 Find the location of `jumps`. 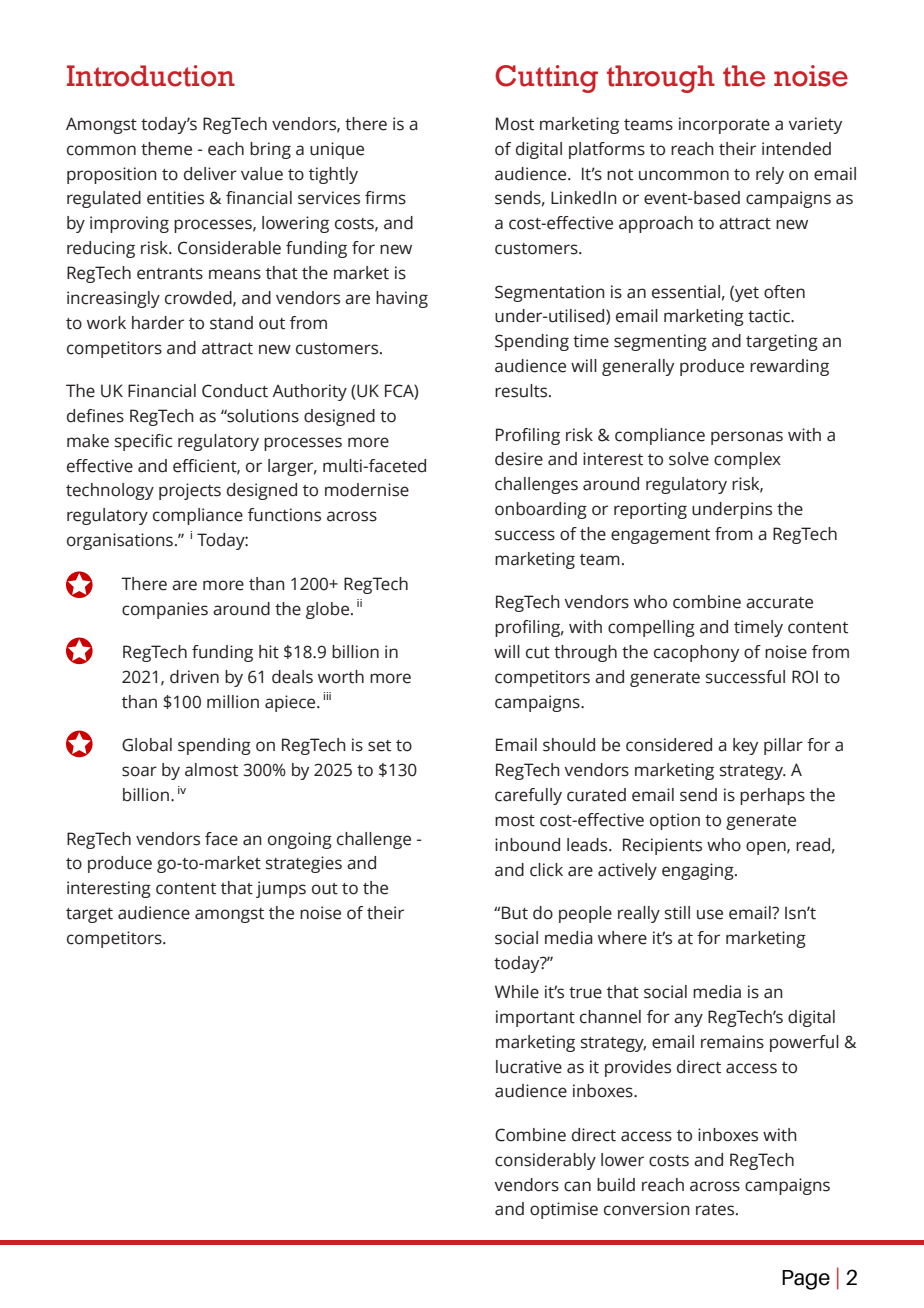

jumps is located at coordinates (281, 889).
